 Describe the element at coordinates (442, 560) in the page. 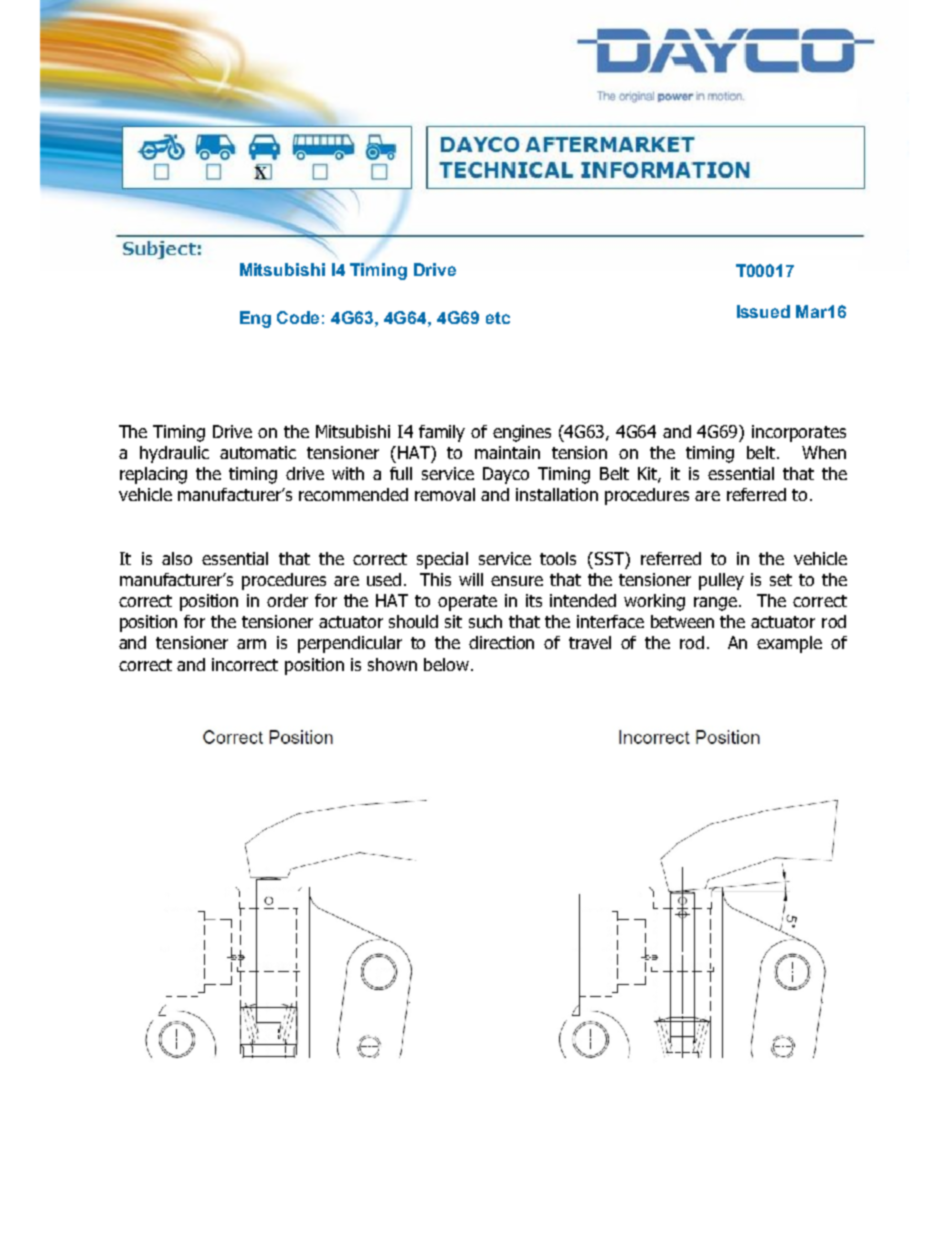

I see `special` at that location.
